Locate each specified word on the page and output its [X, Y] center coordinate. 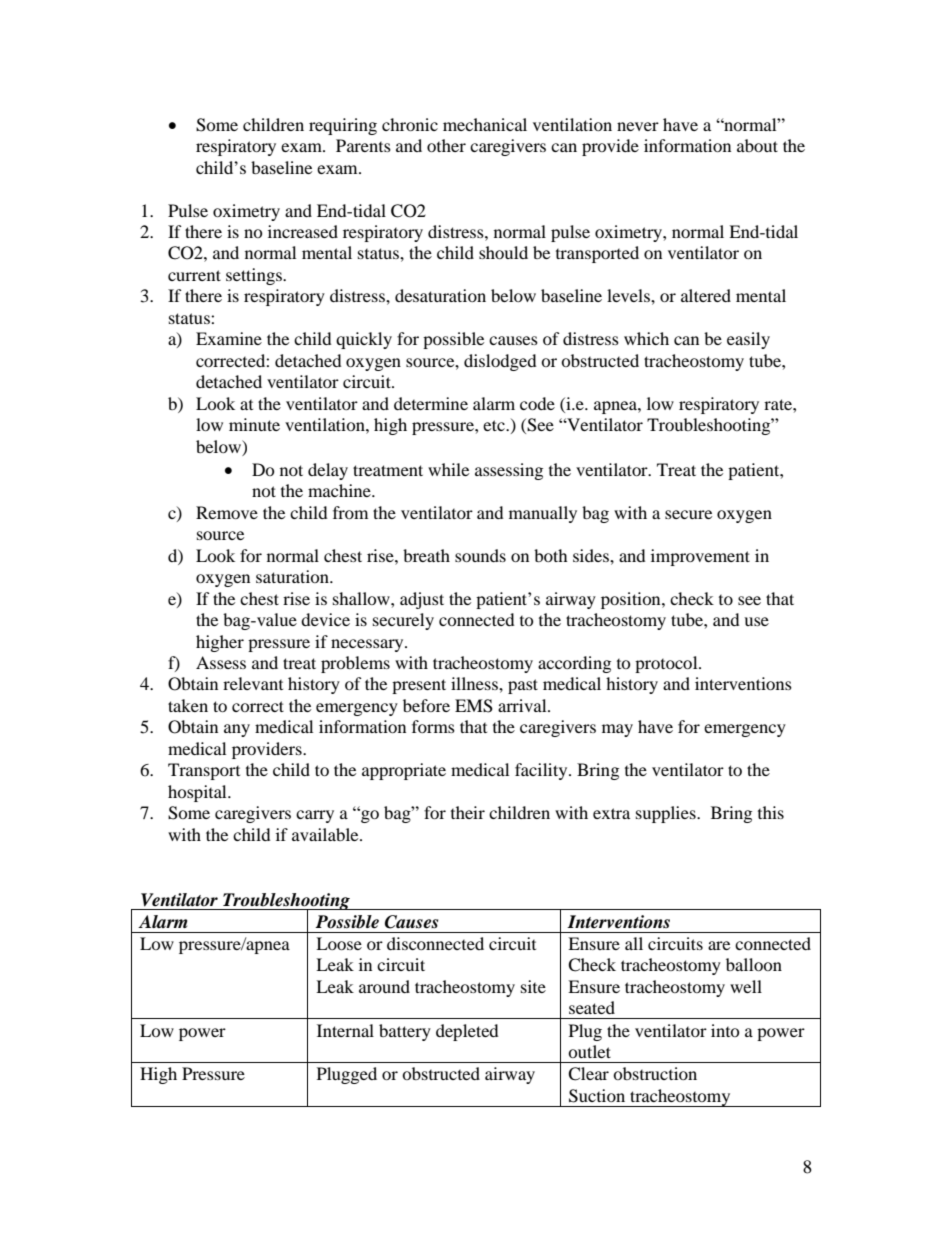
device [325, 619]
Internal [345, 1030]
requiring [343, 126]
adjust [422, 600]
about [757, 145]
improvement [700, 557]
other [446, 145]
